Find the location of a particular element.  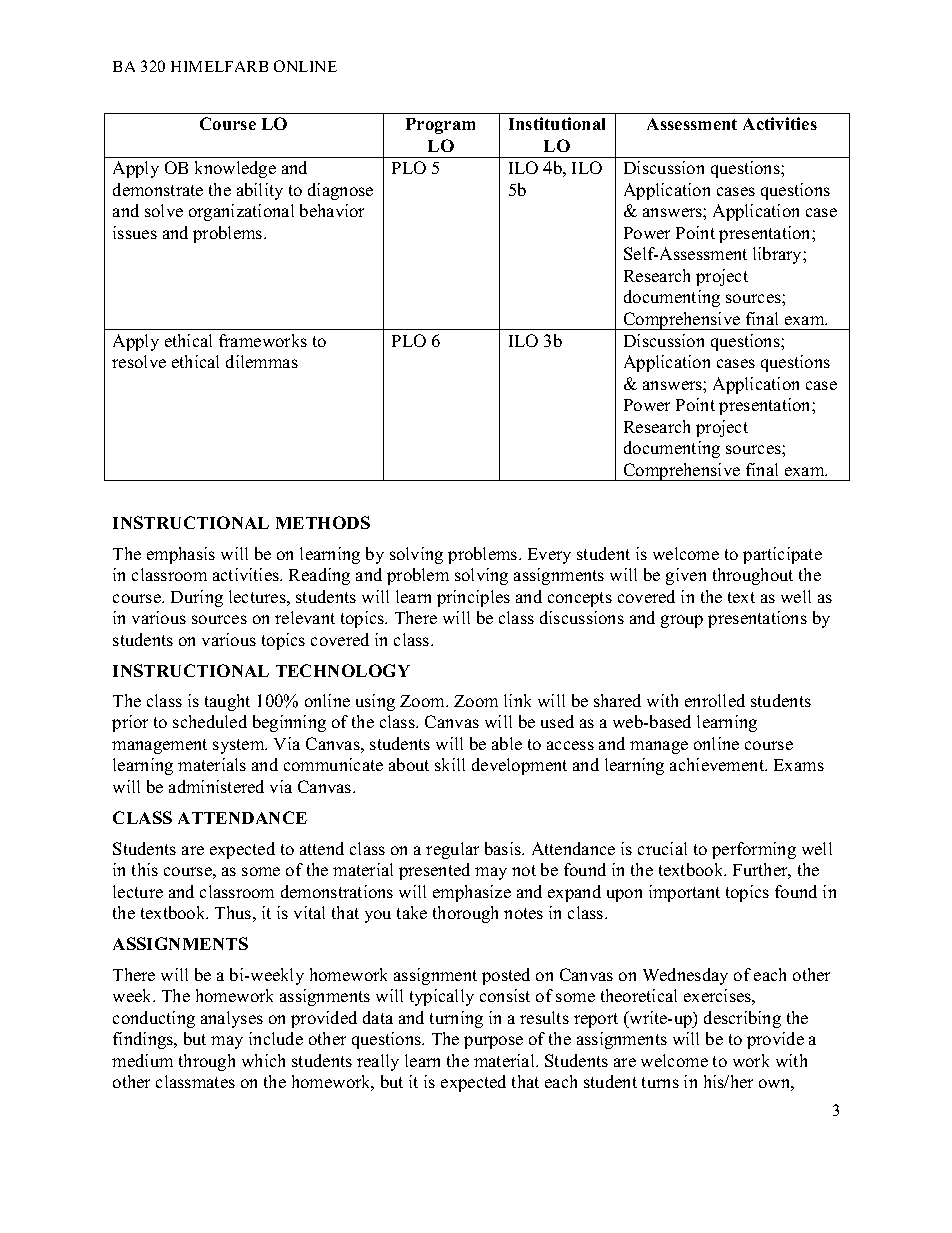

knowledge is located at coordinates (235, 169).
